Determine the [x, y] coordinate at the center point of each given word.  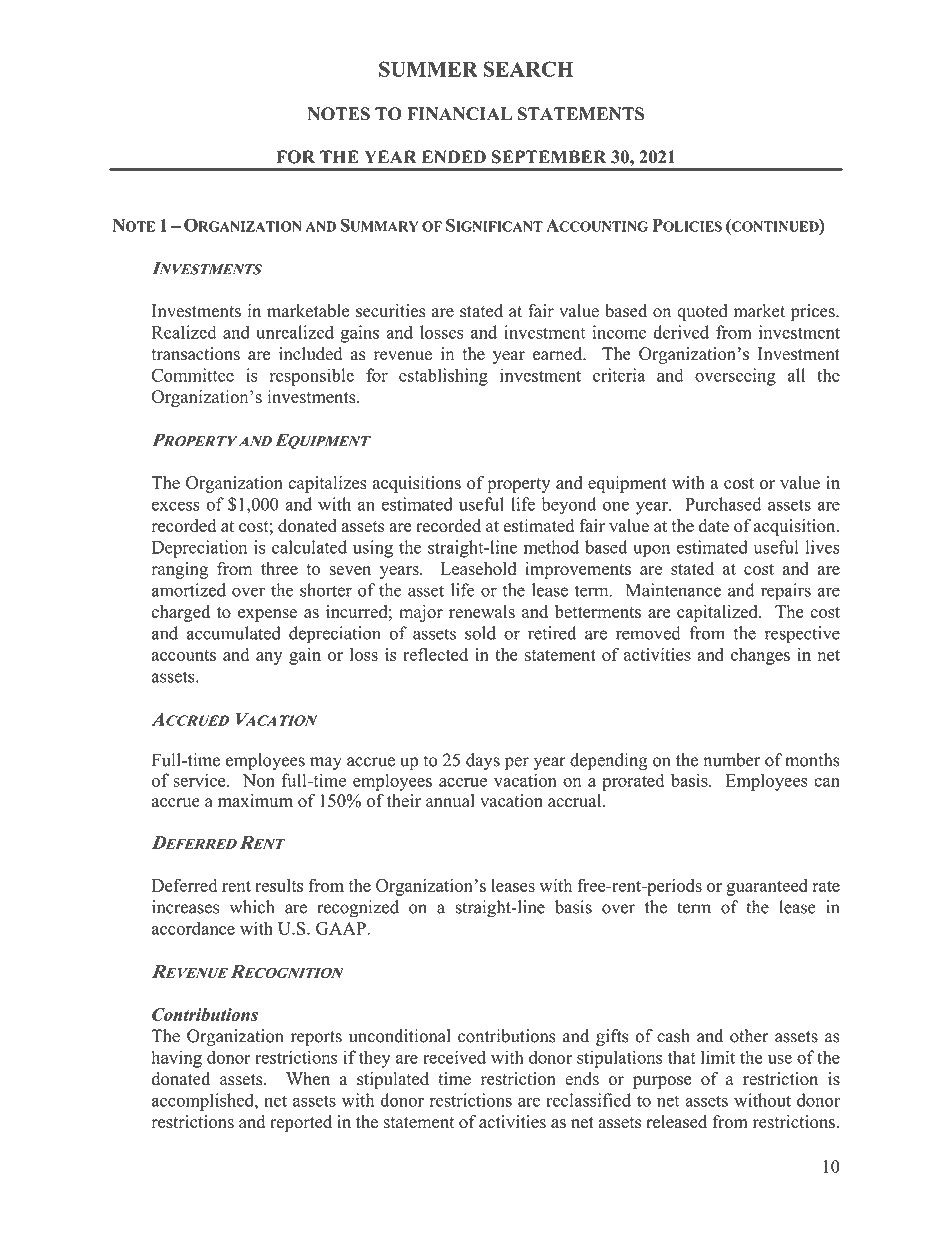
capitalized [718, 613]
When [308, 1078]
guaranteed [767, 887]
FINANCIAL [459, 114]
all [796, 375]
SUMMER [428, 69]
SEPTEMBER [549, 157]
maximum [255, 800]
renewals [482, 611]
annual [450, 800]
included [311, 354]
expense [267, 615]
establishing [443, 377]
